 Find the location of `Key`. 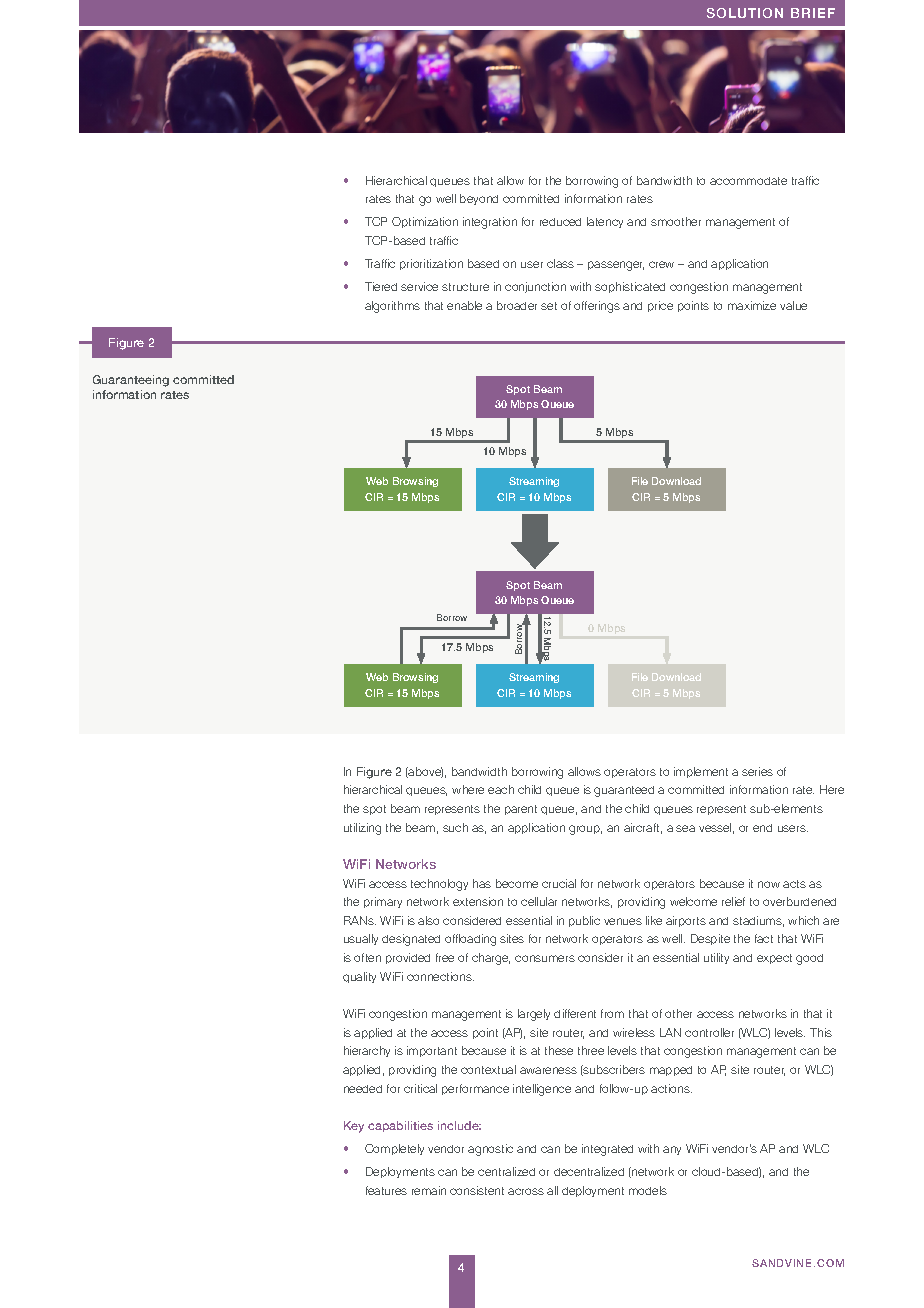

Key is located at coordinates (354, 1127).
